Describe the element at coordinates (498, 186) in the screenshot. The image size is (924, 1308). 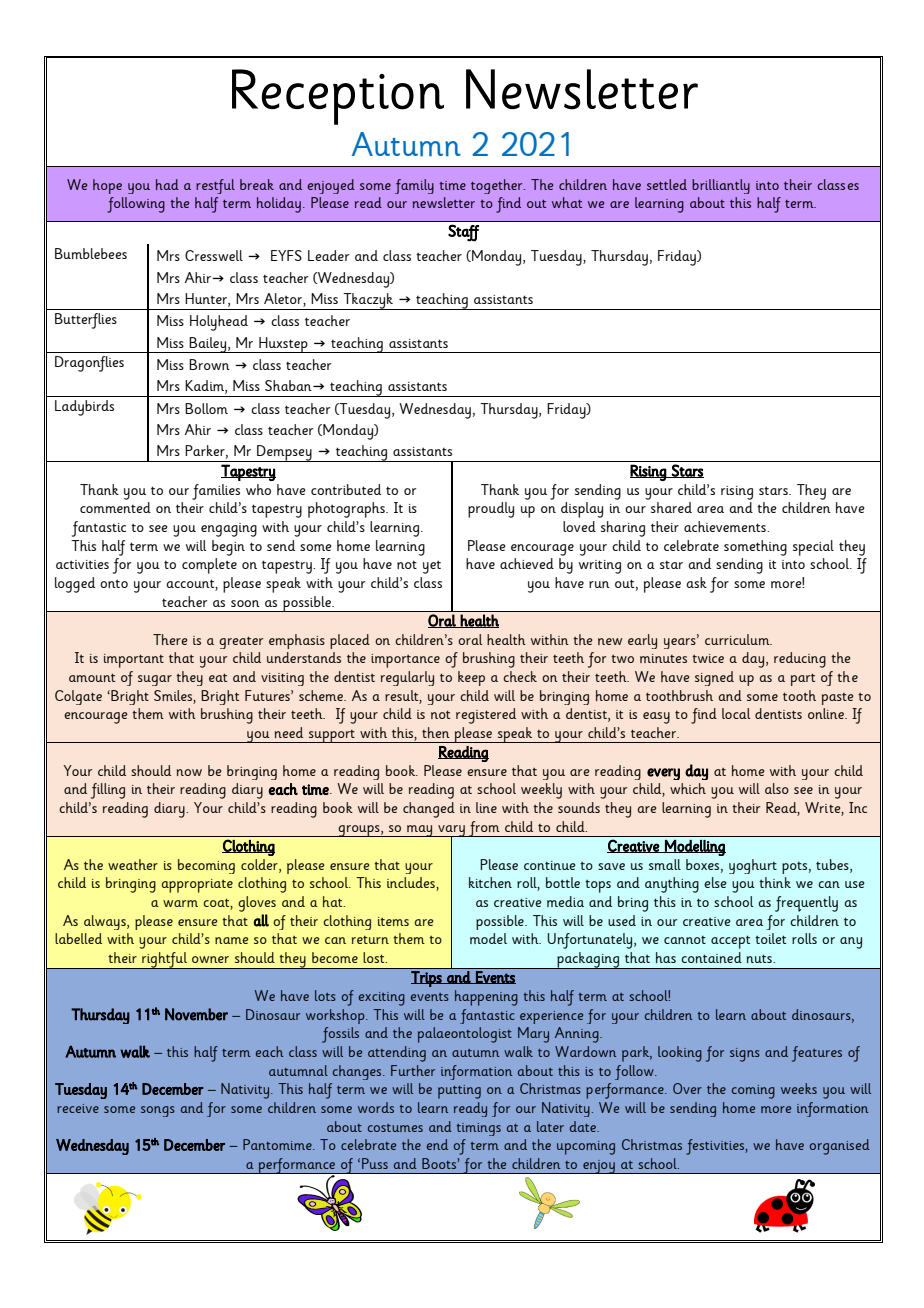
I see `together` at that location.
